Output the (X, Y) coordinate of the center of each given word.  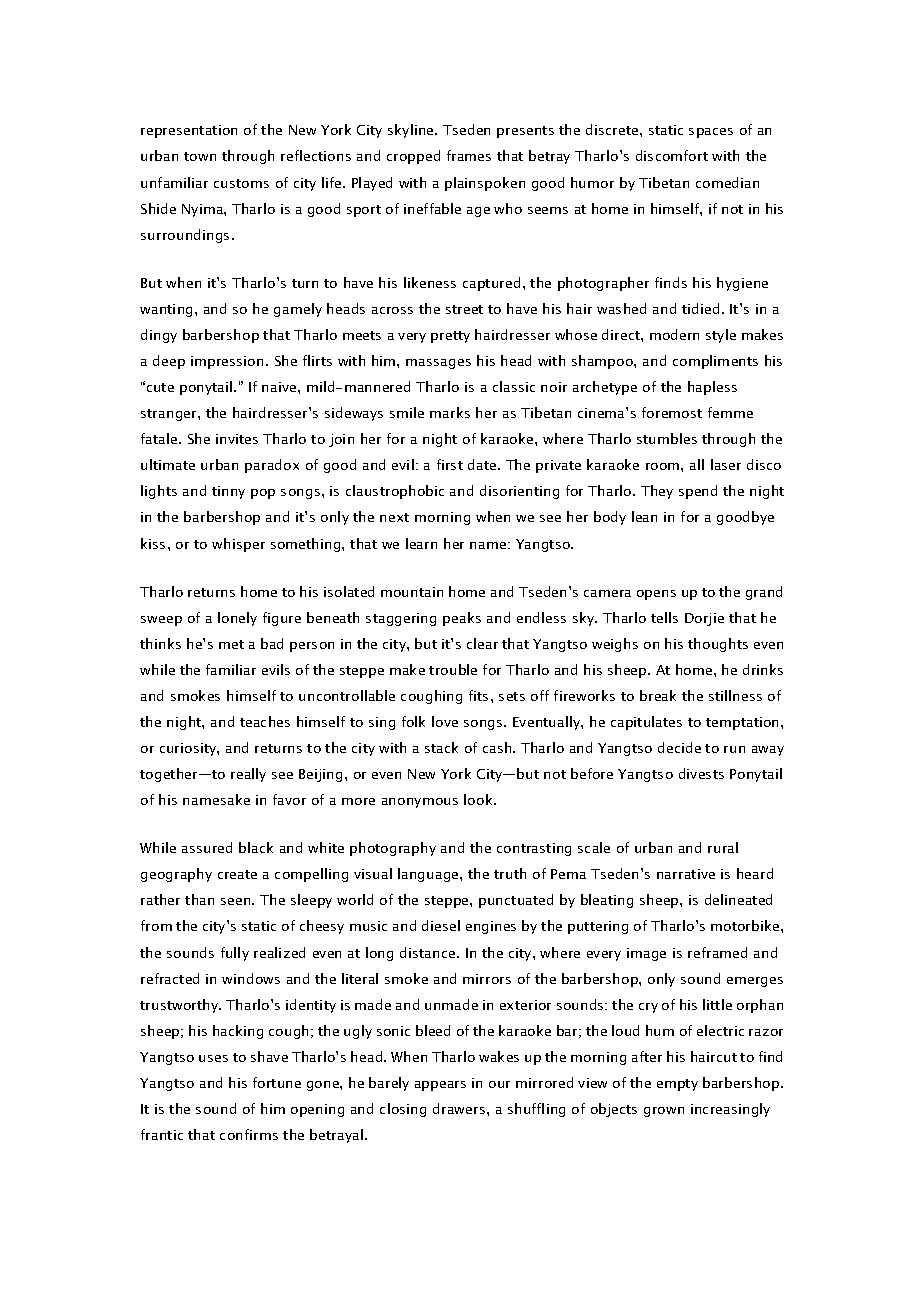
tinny (228, 492)
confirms (249, 1134)
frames (469, 155)
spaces (711, 133)
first (450, 464)
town (200, 156)
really (248, 775)
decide (679, 747)
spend (698, 492)
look (479, 799)
